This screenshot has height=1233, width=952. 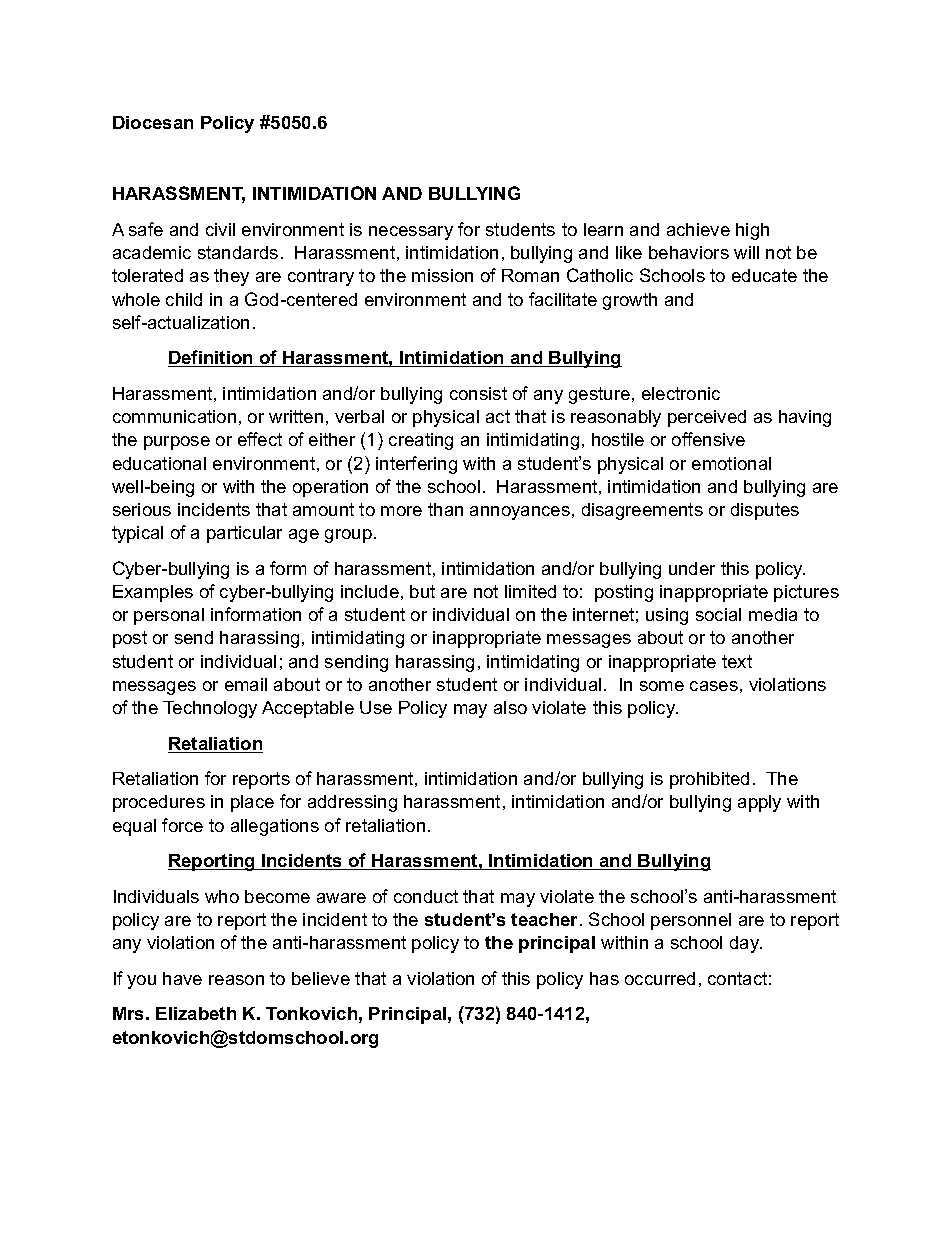 I want to click on standards, so click(x=238, y=252).
